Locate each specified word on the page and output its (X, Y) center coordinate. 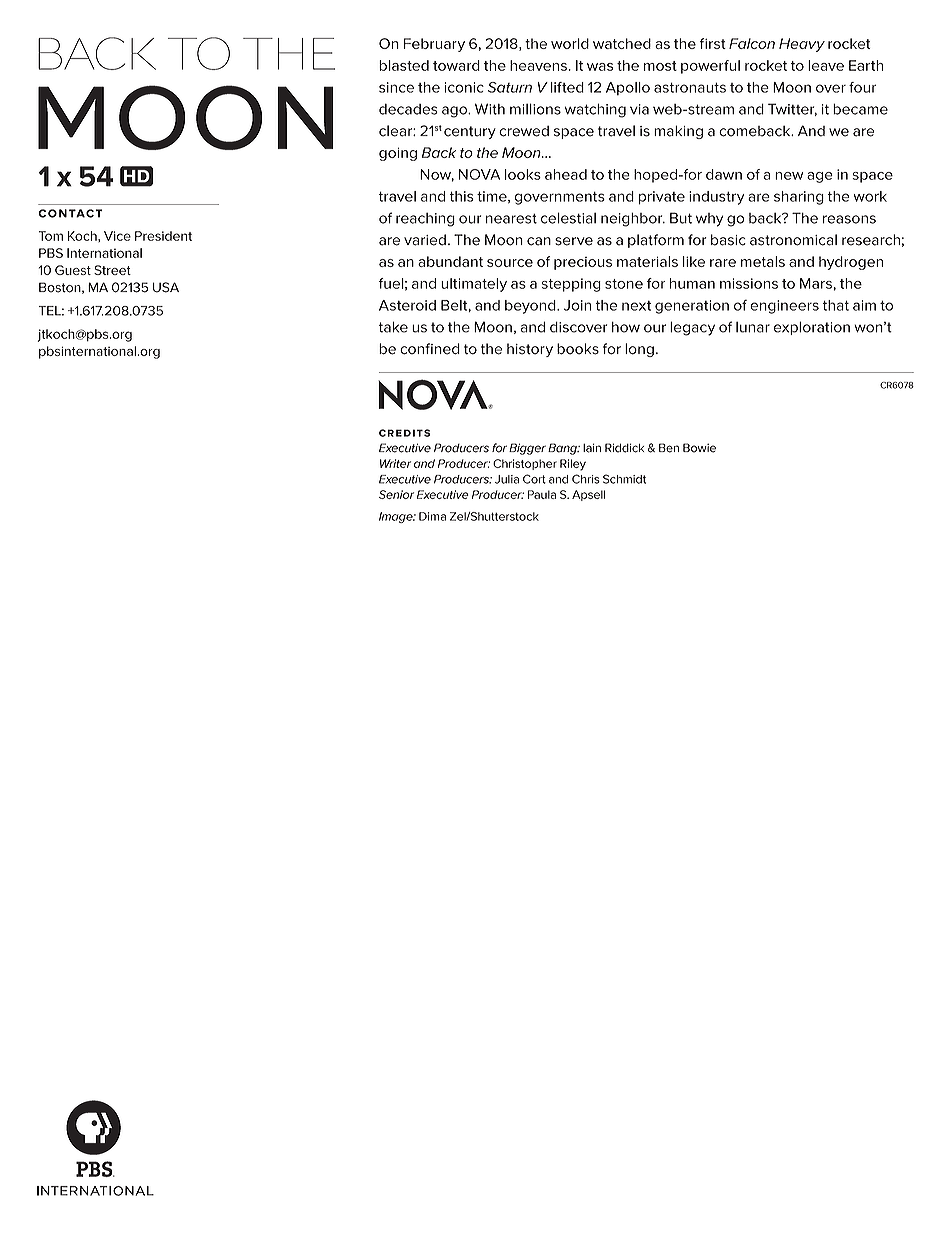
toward (456, 65)
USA (166, 287)
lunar (753, 327)
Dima (432, 516)
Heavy (802, 45)
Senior (396, 494)
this (461, 196)
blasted (404, 65)
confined (430, 349)
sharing (799, 198)
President (163, 236)
